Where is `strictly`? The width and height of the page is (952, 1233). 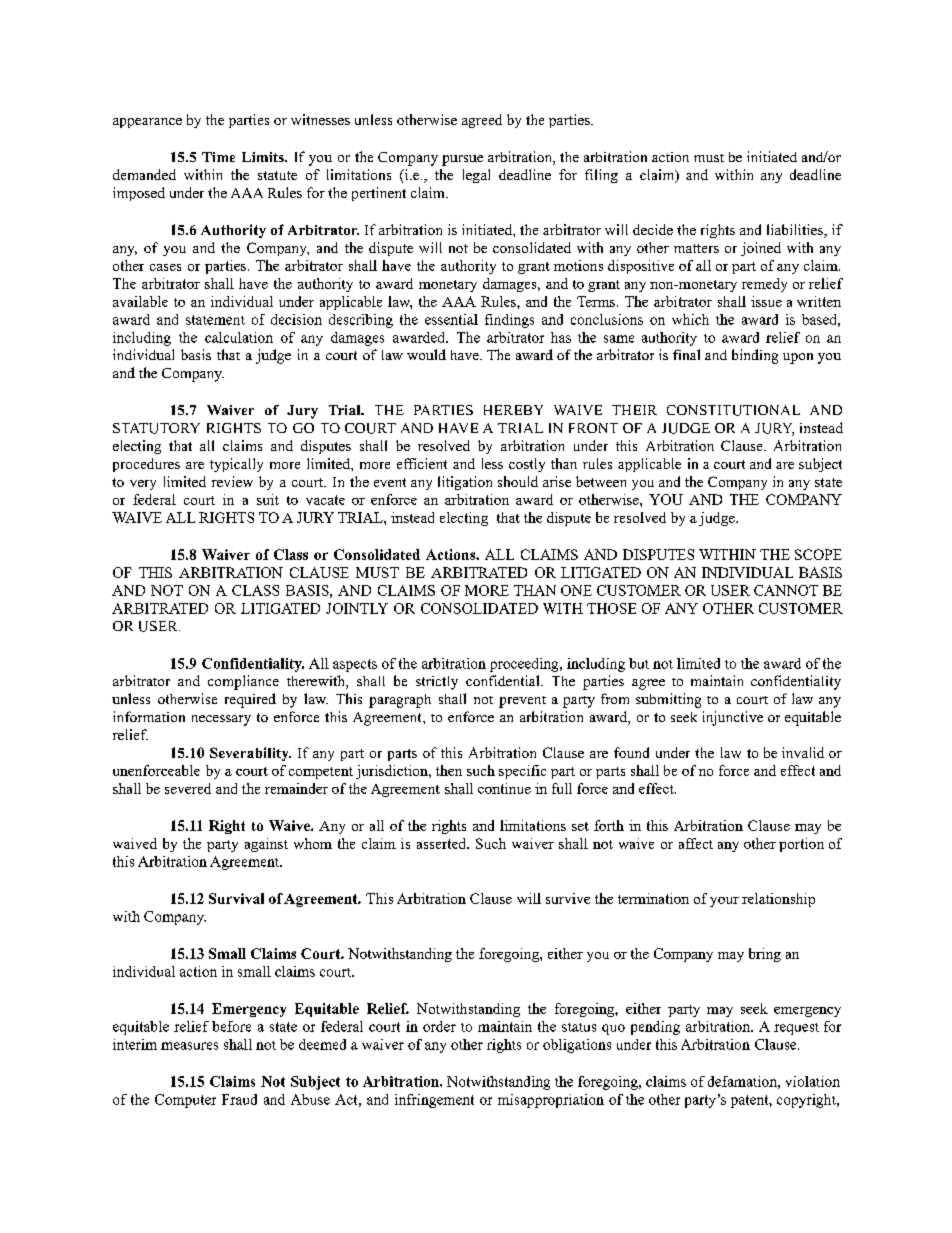 strictly is located at coordinates (437, 683).
